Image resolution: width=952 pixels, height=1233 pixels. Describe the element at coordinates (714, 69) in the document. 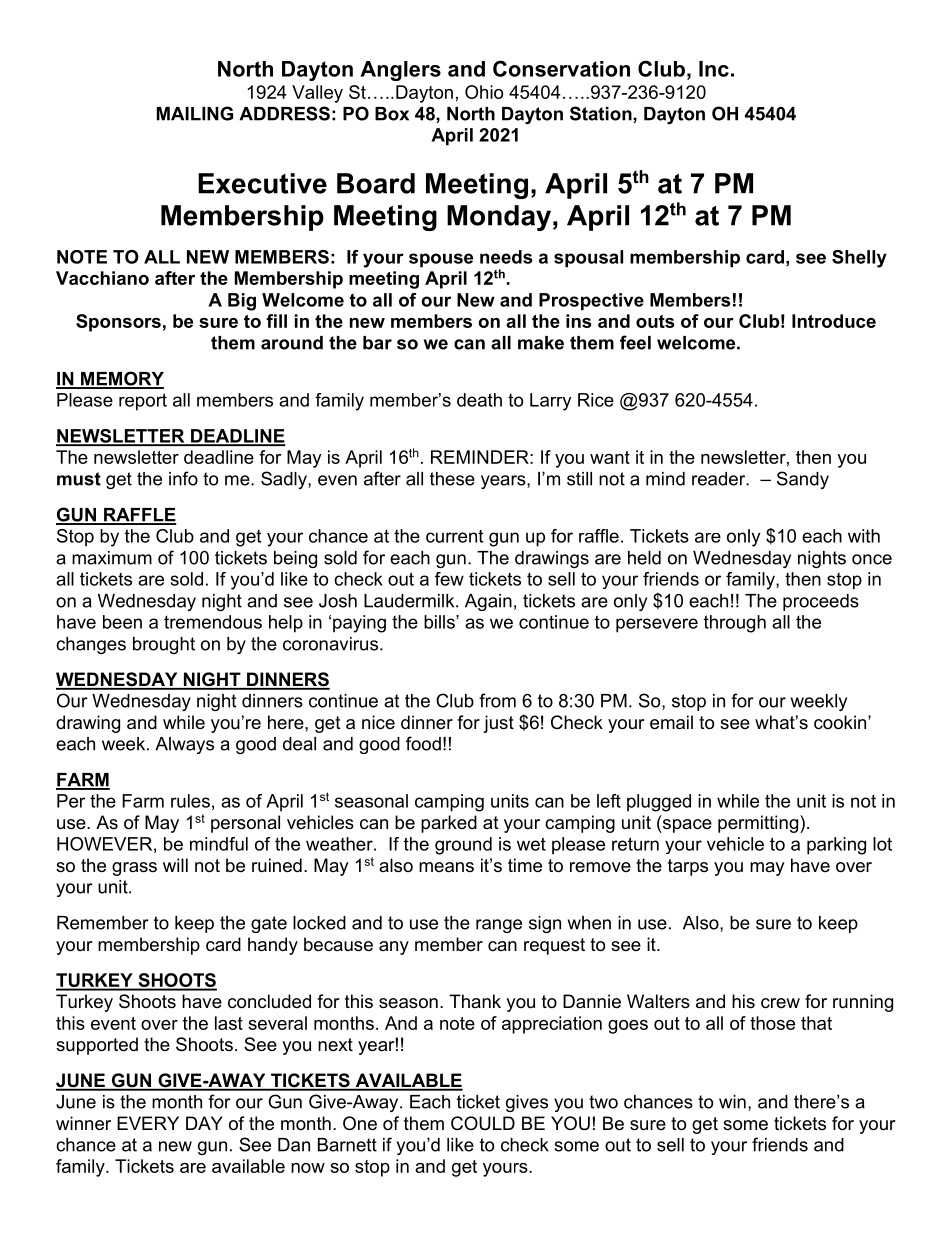

I see `Inc` at that location.
